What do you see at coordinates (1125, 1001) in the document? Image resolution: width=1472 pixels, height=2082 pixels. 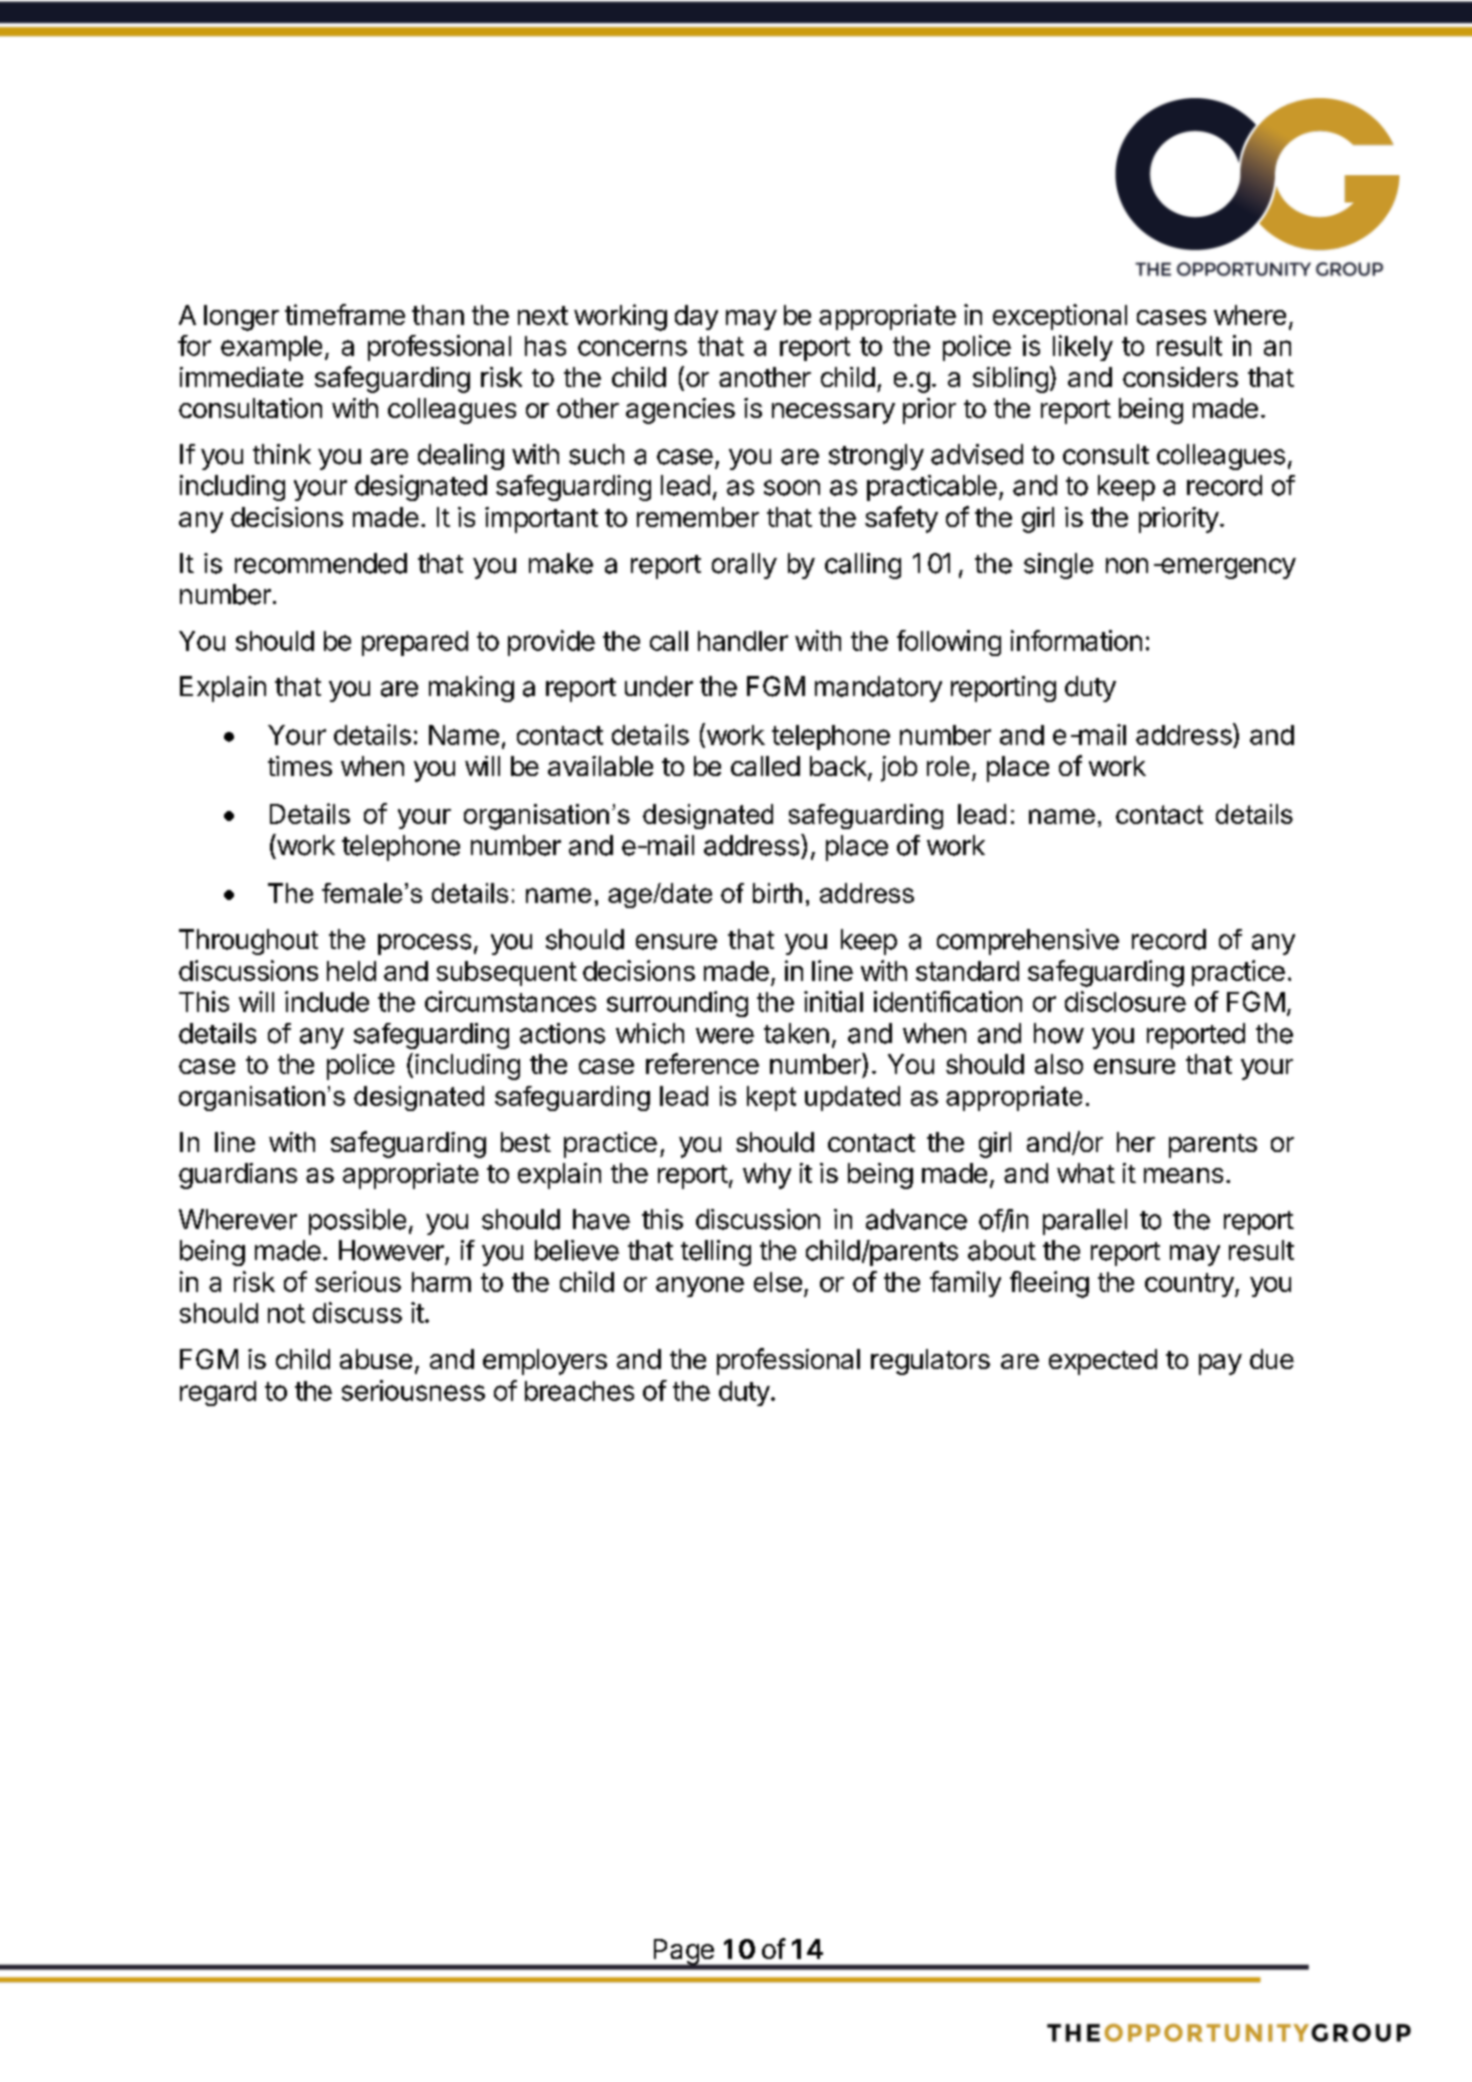 I see `disclosure` at bounding box center [1125, 1001].
